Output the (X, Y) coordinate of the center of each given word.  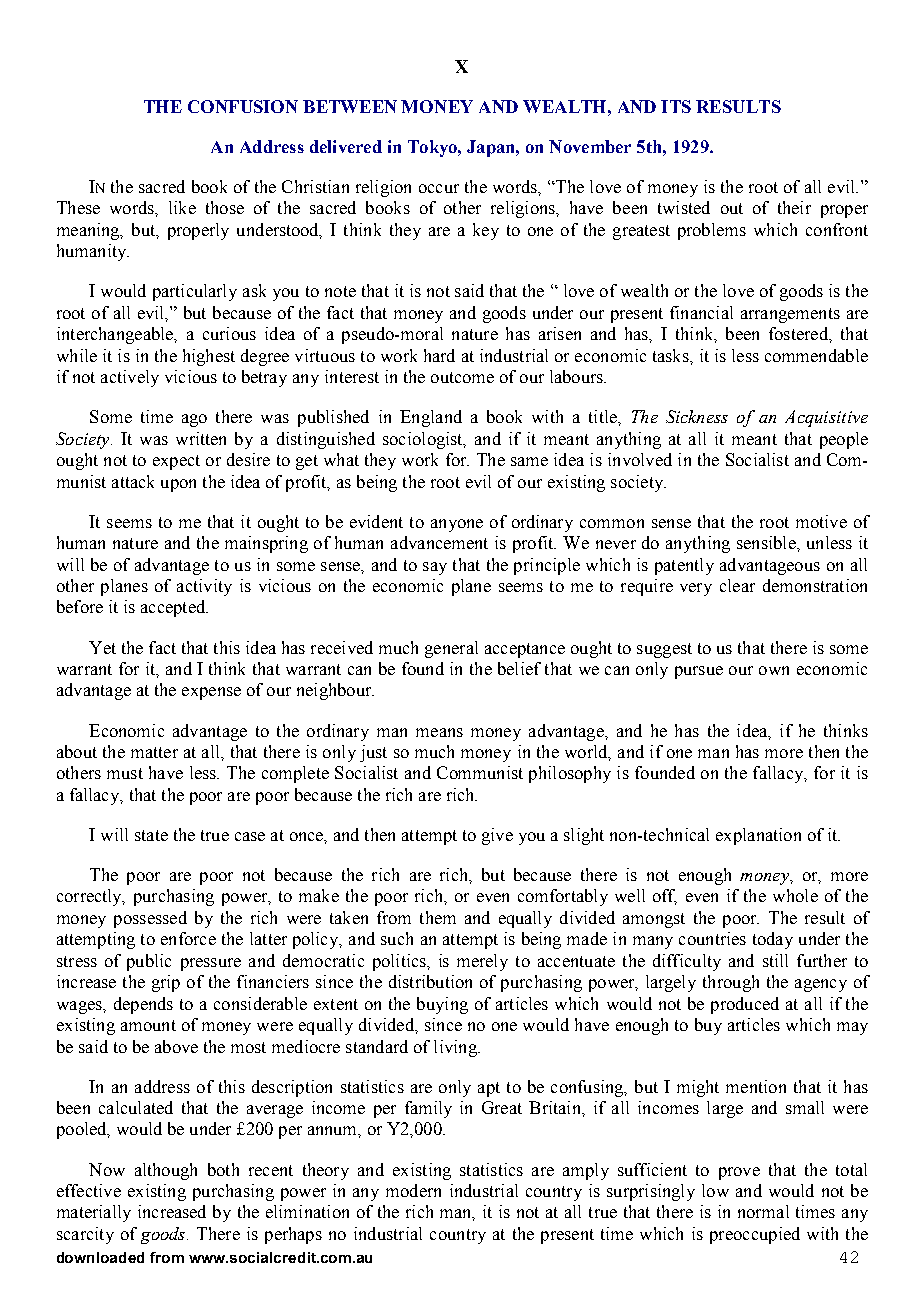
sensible (767, 542)
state (151, 835)
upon (178, 485)
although (166, 1171)
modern (413, 1190)
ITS (676, 106)
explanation (758, 836)
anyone (457, 525)
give (497, 836)
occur (439, 188)
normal (763, 1211)
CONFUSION (243, 106)
